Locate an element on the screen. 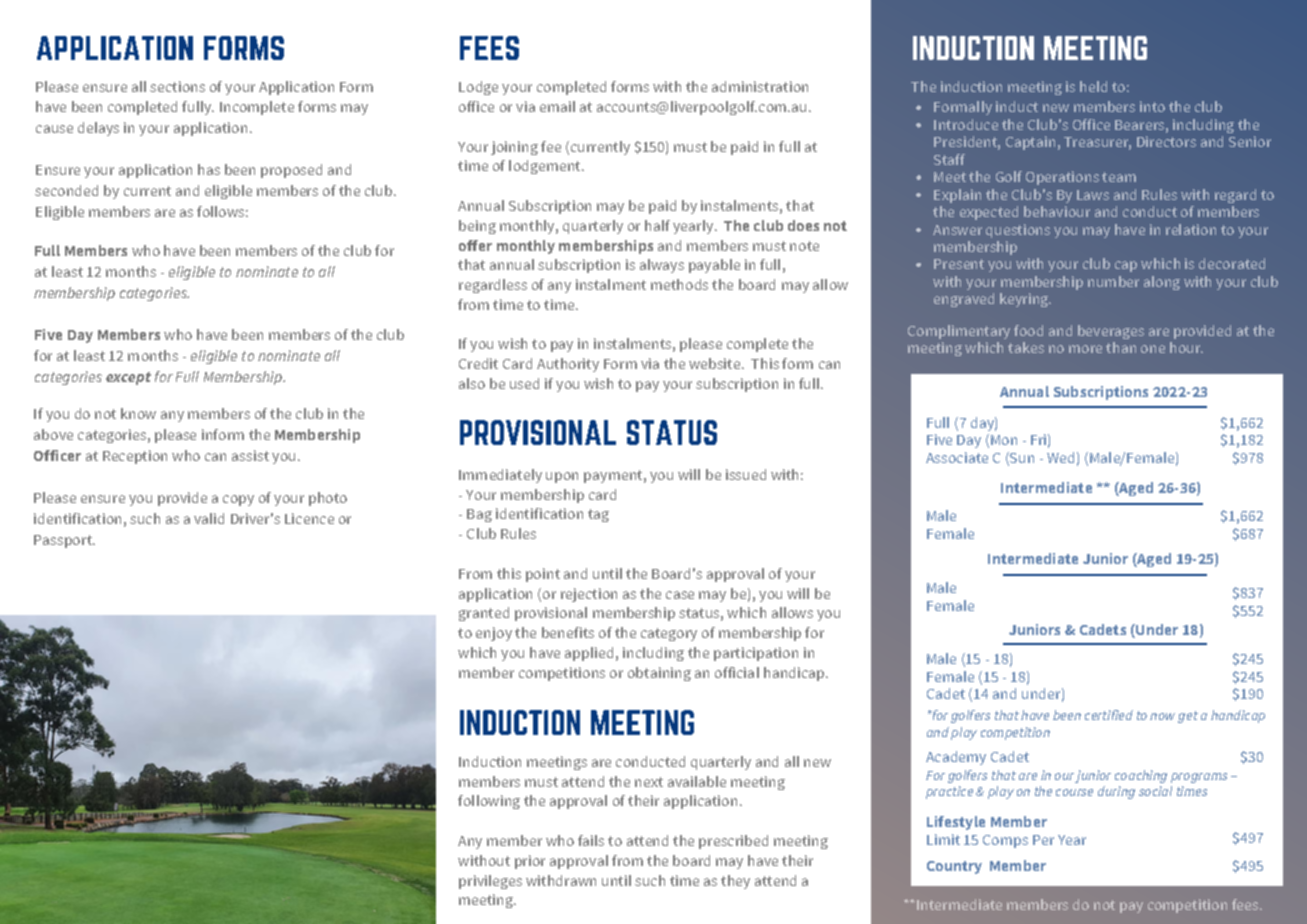 This screenshot has width=1307, height=924. privileges is located at coordinates (490, 882).
